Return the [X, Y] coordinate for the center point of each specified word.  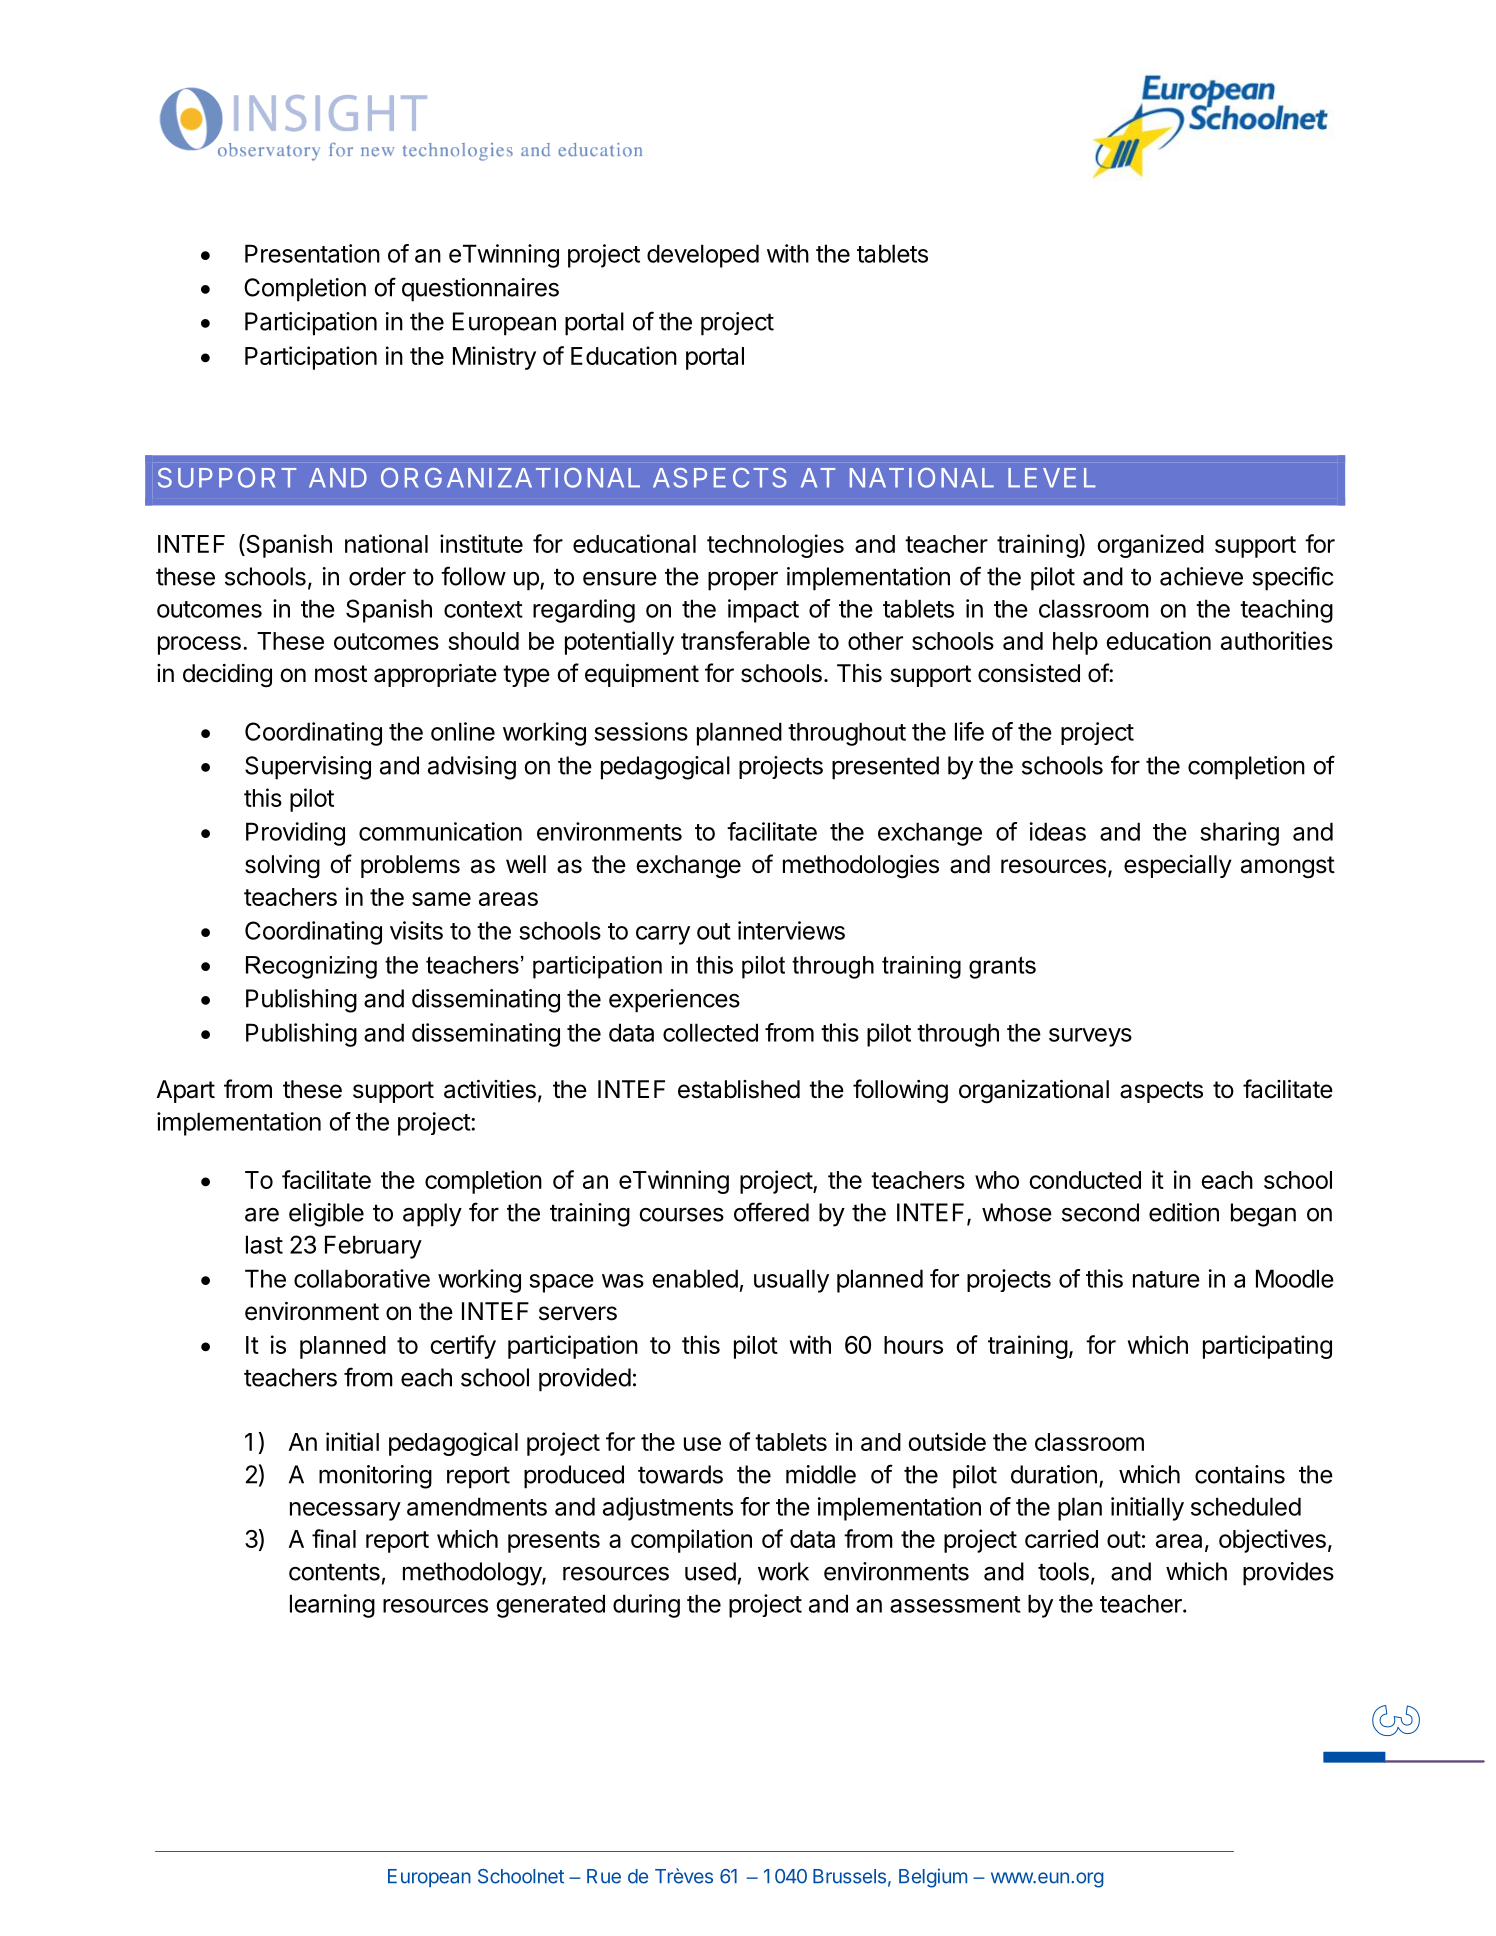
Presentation [312, 253]
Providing [295, 834]
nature [1166, 1279]
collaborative [362, 1278]
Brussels [849, 1876]
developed [703, 256]
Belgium [933, 1878]
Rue [604, 1876]
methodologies [861, 867]
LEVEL [1052, 478]
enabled [695, 1278]
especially [1178, 866]
